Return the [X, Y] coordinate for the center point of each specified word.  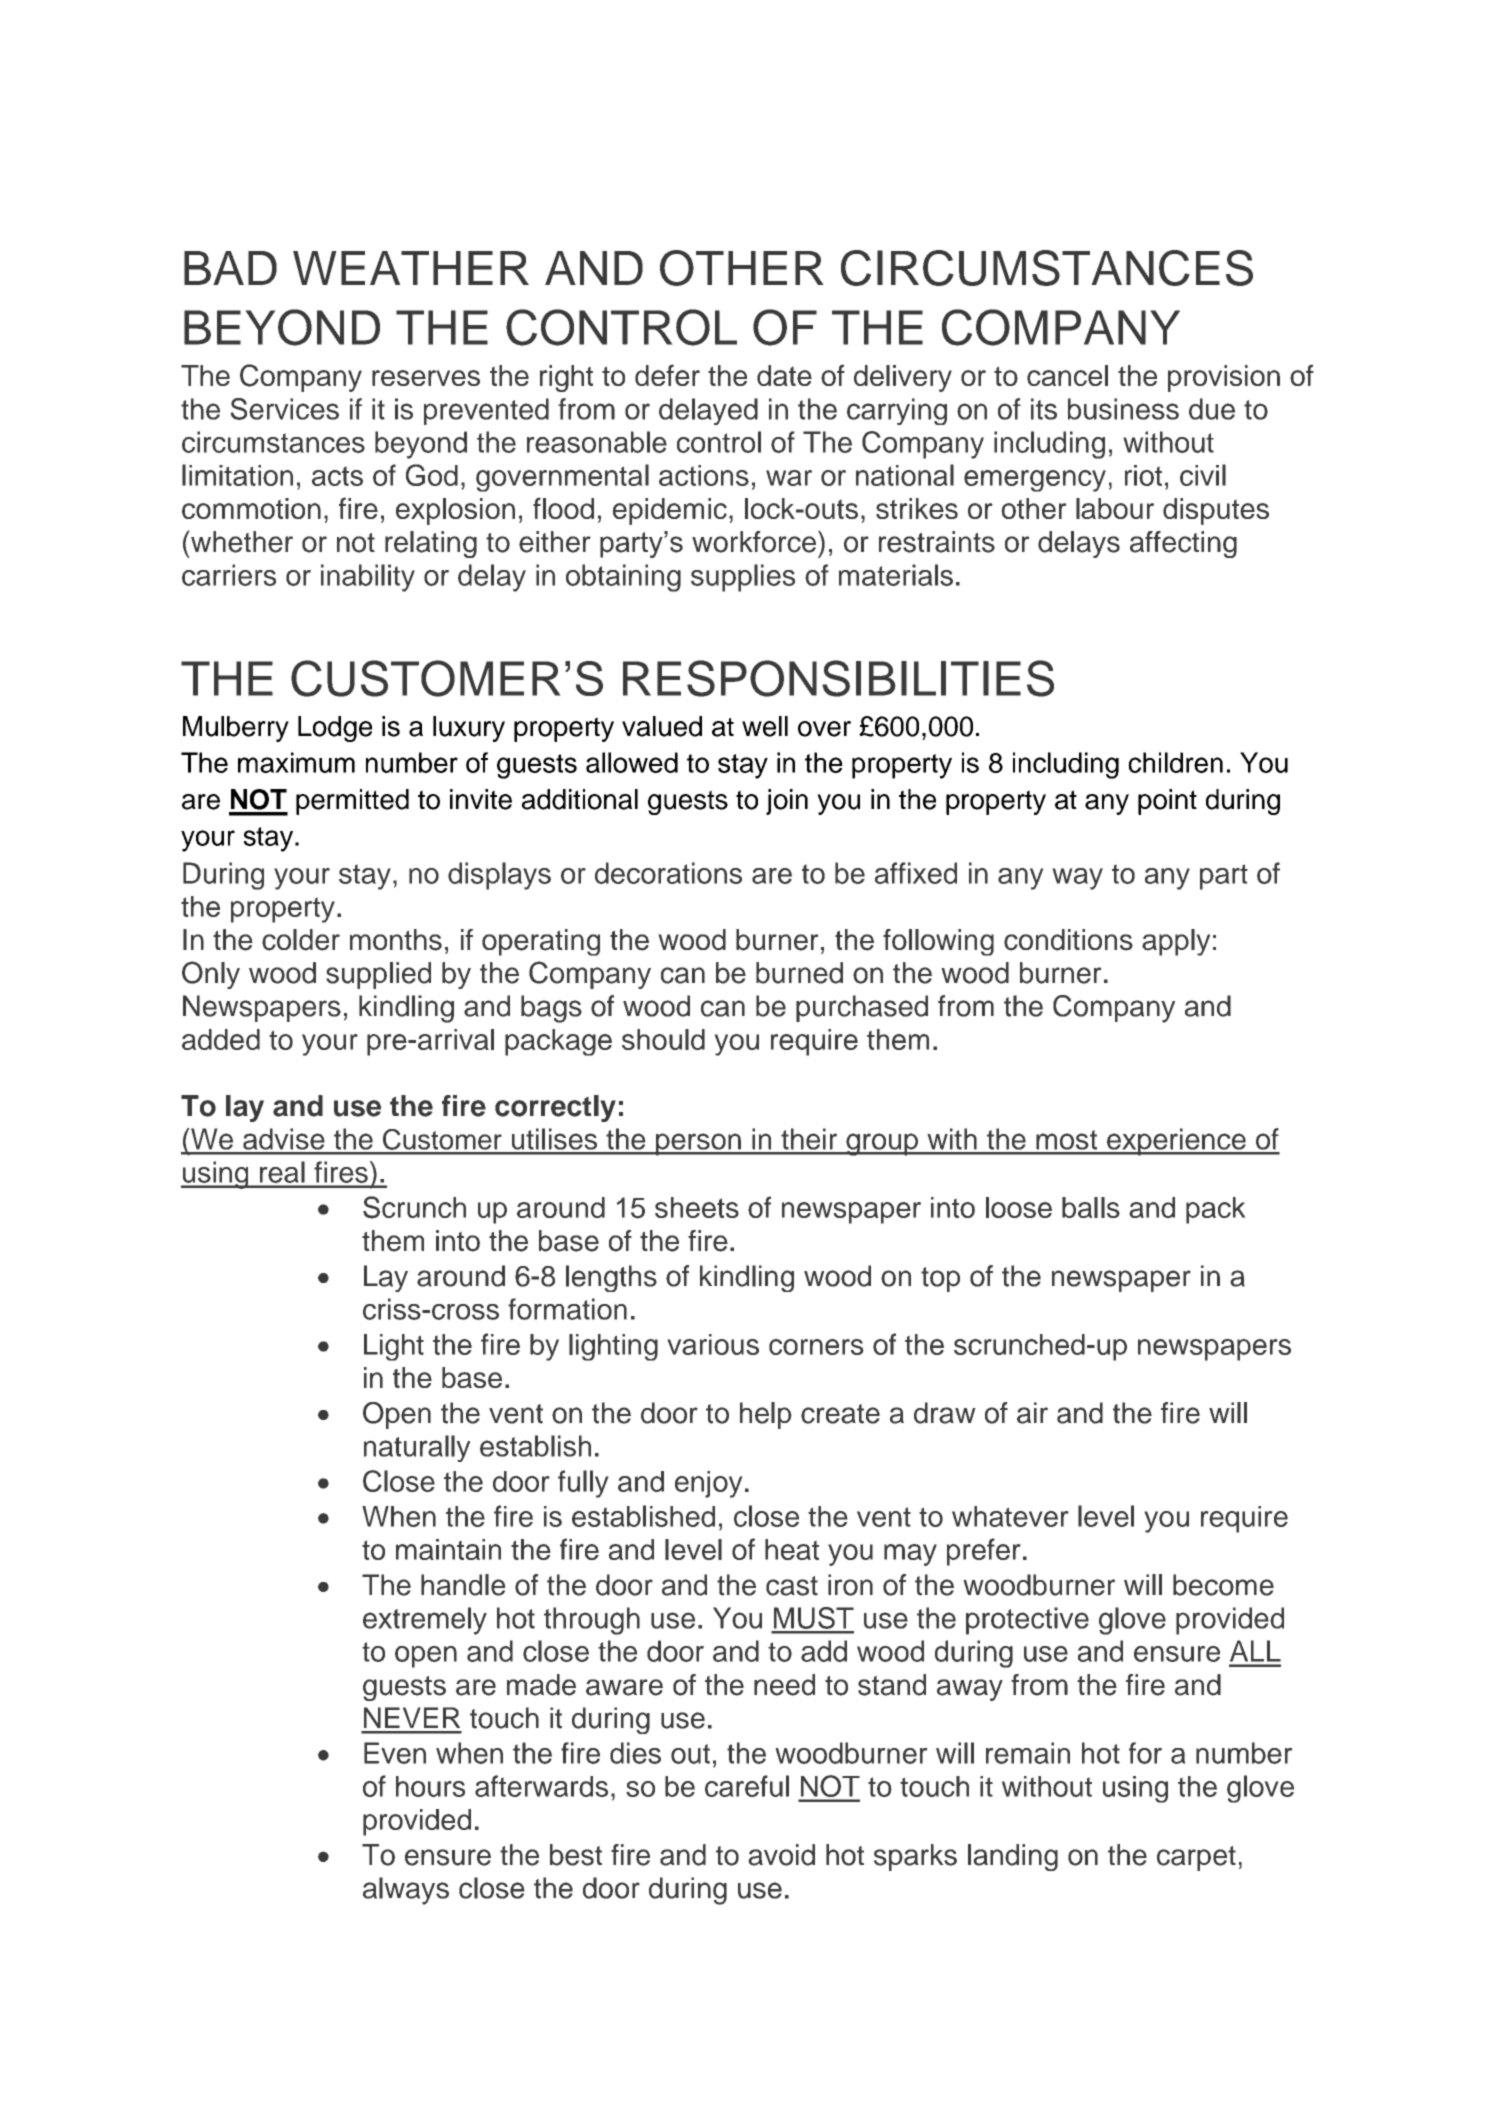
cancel [1067, 375]
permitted [352, 802]
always [406, 1891]
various [713, 1344]
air [1032, 1413]
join [787, 802]
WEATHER [411, 268]
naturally [417, 1448]
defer [667, 375]
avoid [781, 1855]
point [1167, 802]
